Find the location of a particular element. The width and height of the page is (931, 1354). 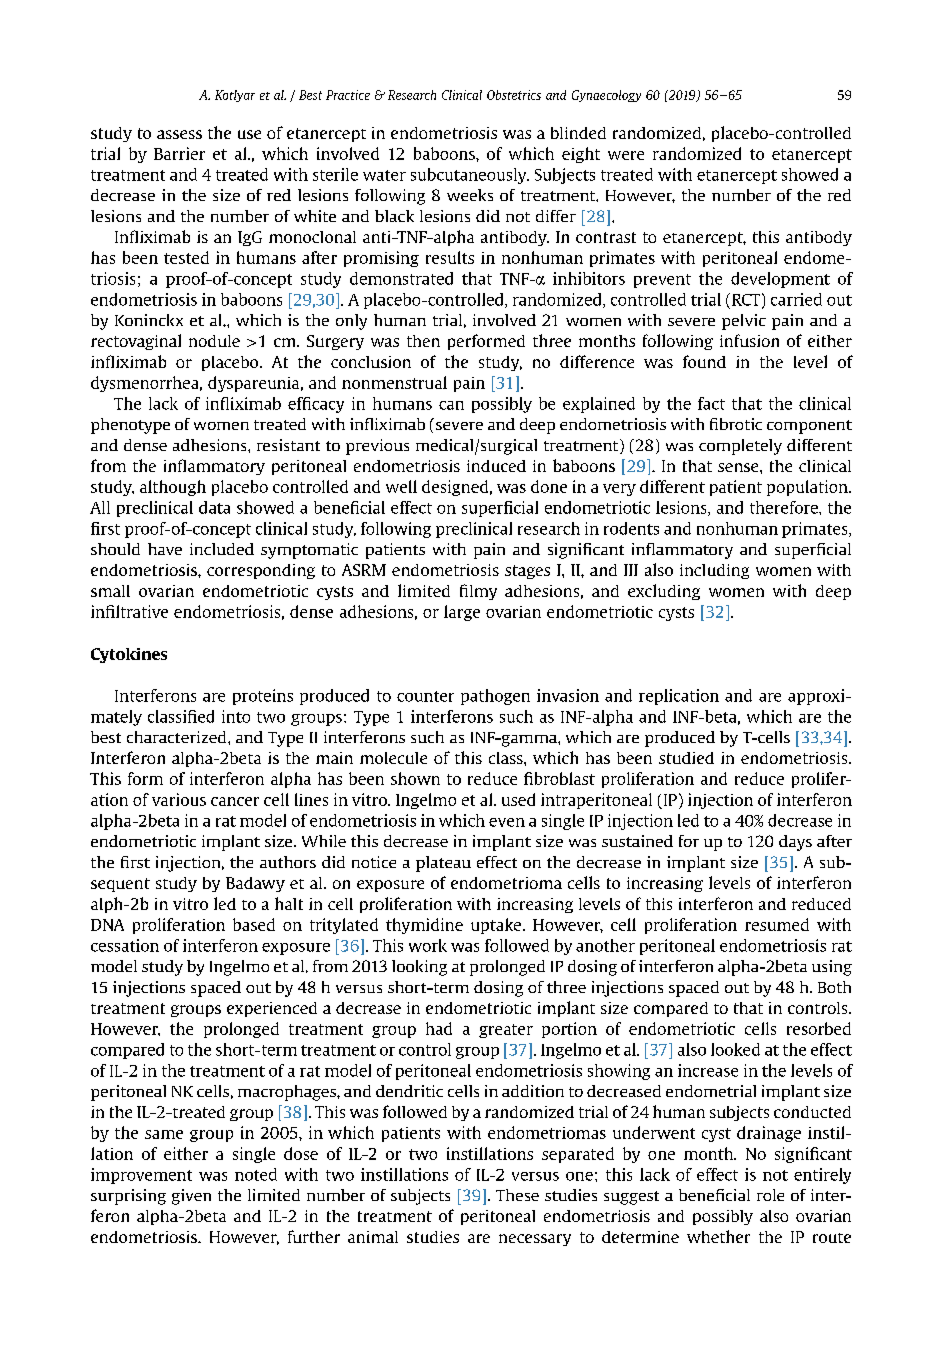

subcutaneously is located at coordinates (470, 176).
